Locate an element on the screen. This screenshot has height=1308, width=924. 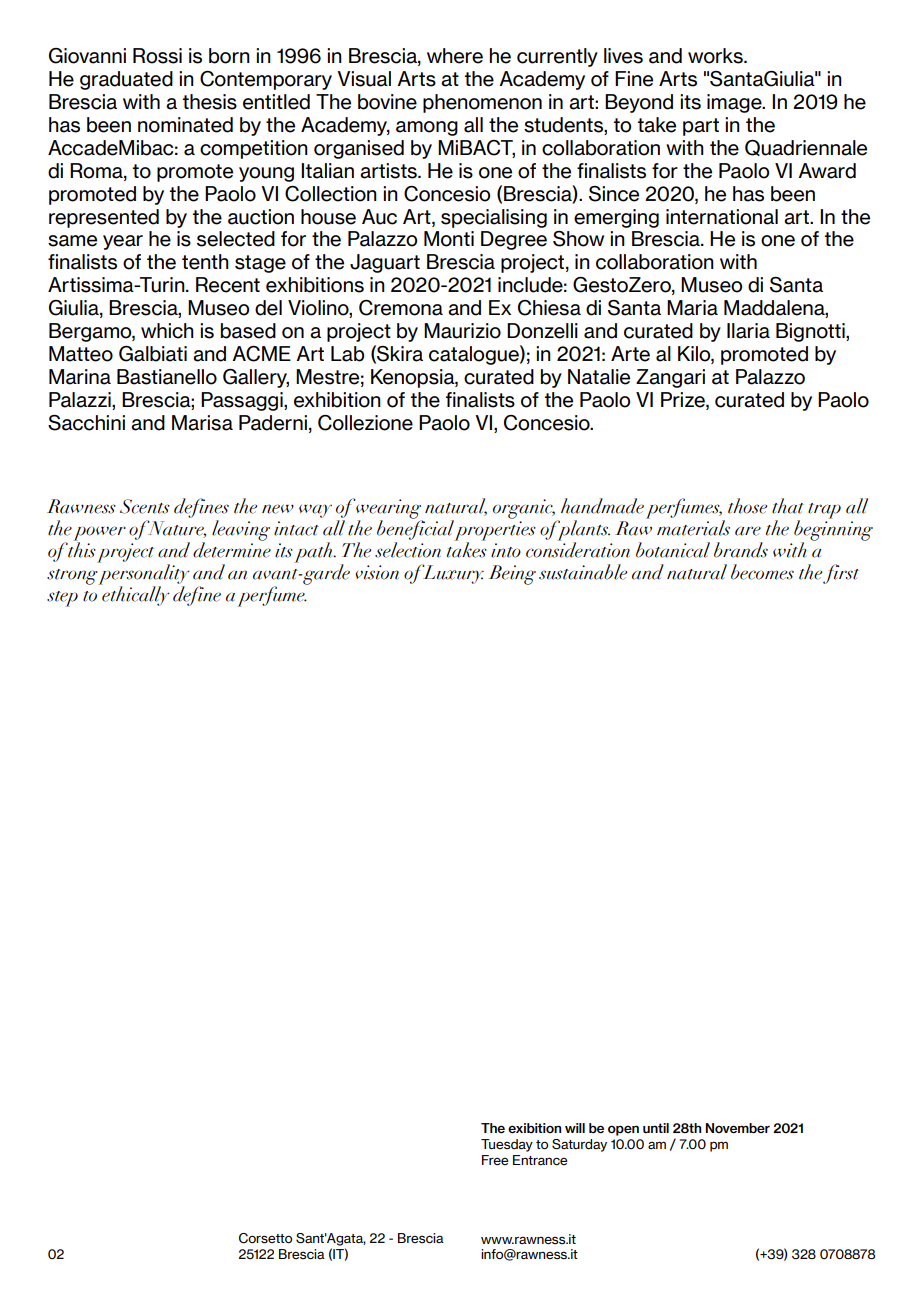
becomes is located at coordinates (762, 572).
